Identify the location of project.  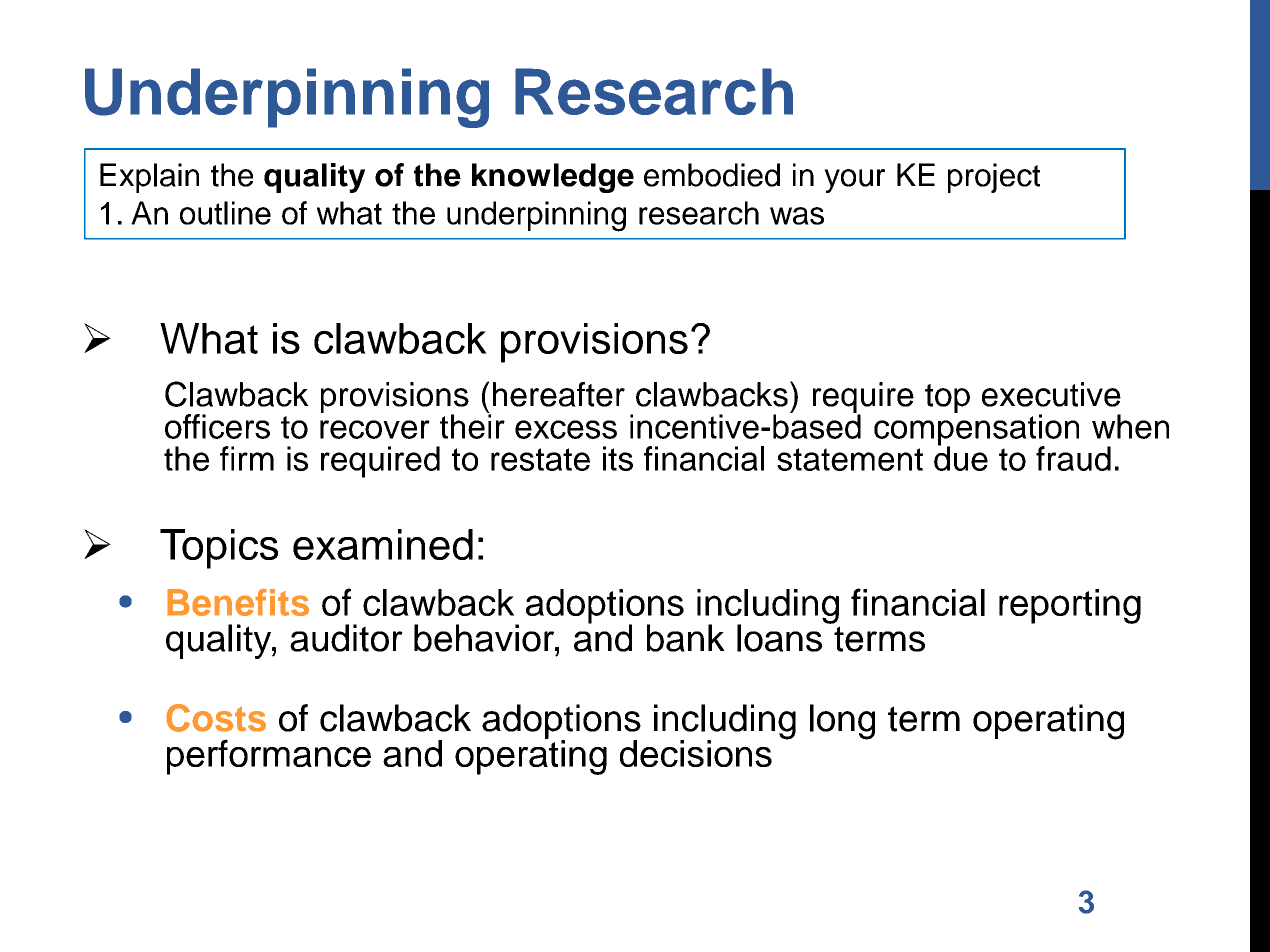
(994, 178).
